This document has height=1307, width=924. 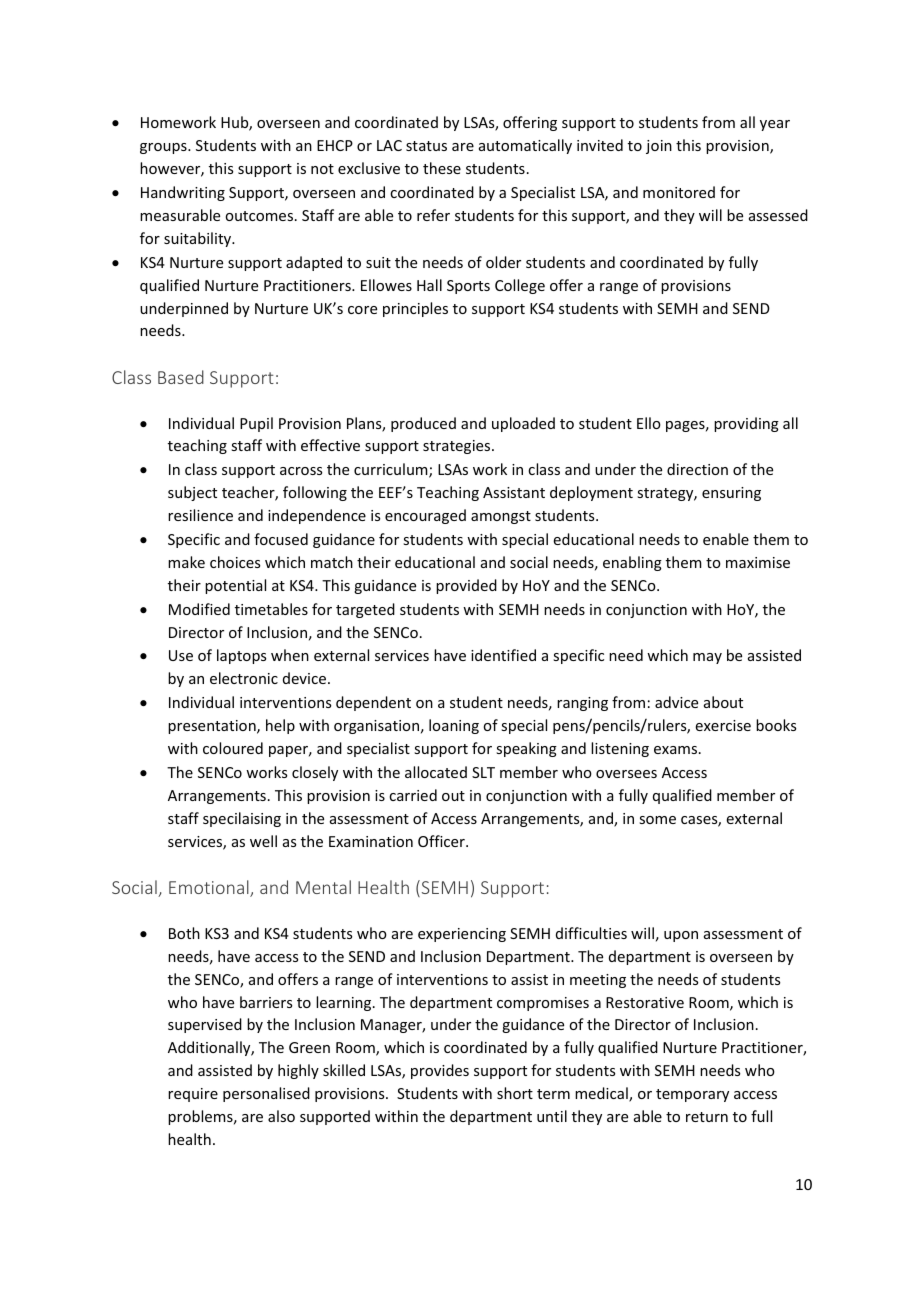 What do you see at coordinates (692, 1095) in the document?
I see `temporary` at bounding box center [692, 1095].
